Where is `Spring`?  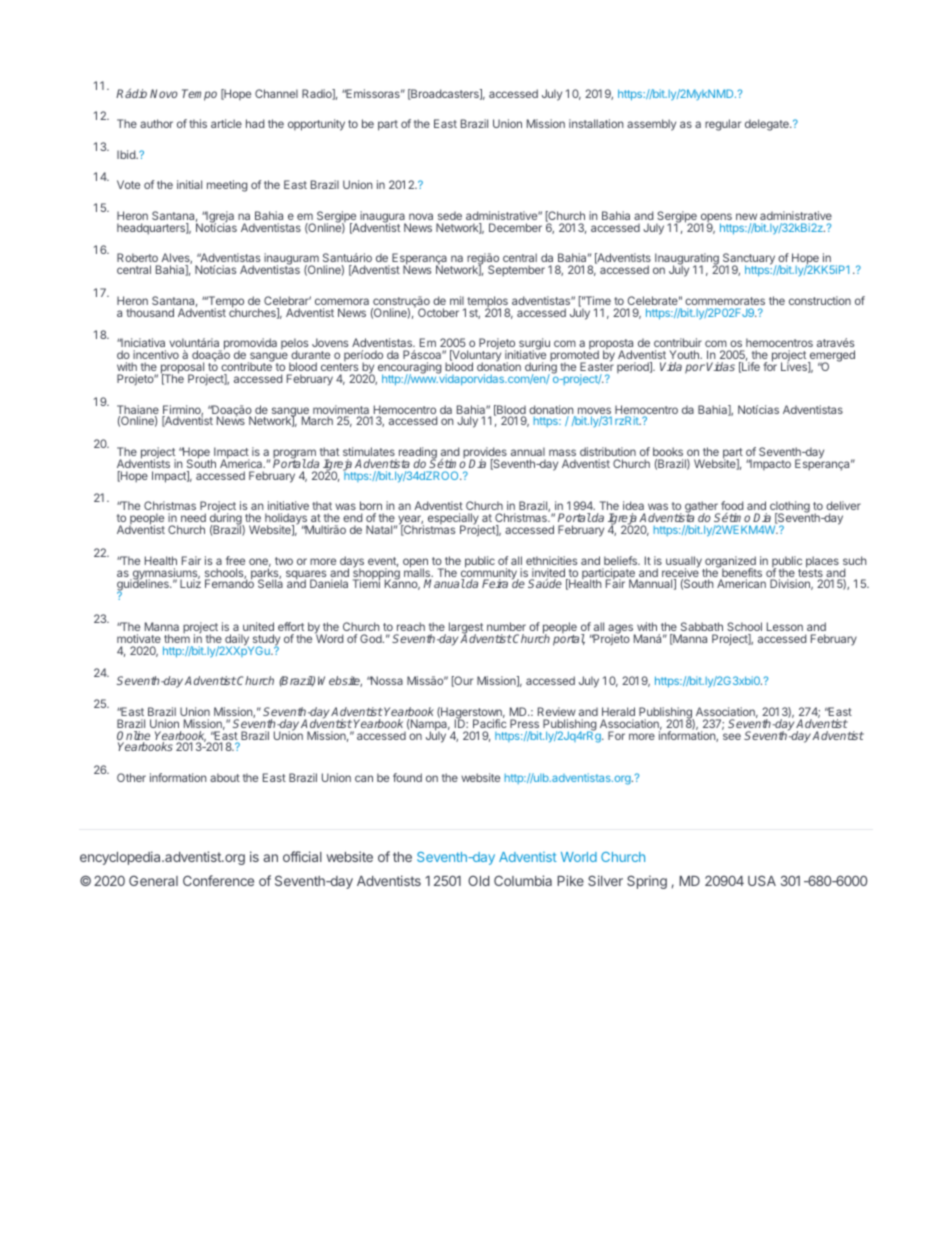
Spring is located at coordinates (647, 882).
